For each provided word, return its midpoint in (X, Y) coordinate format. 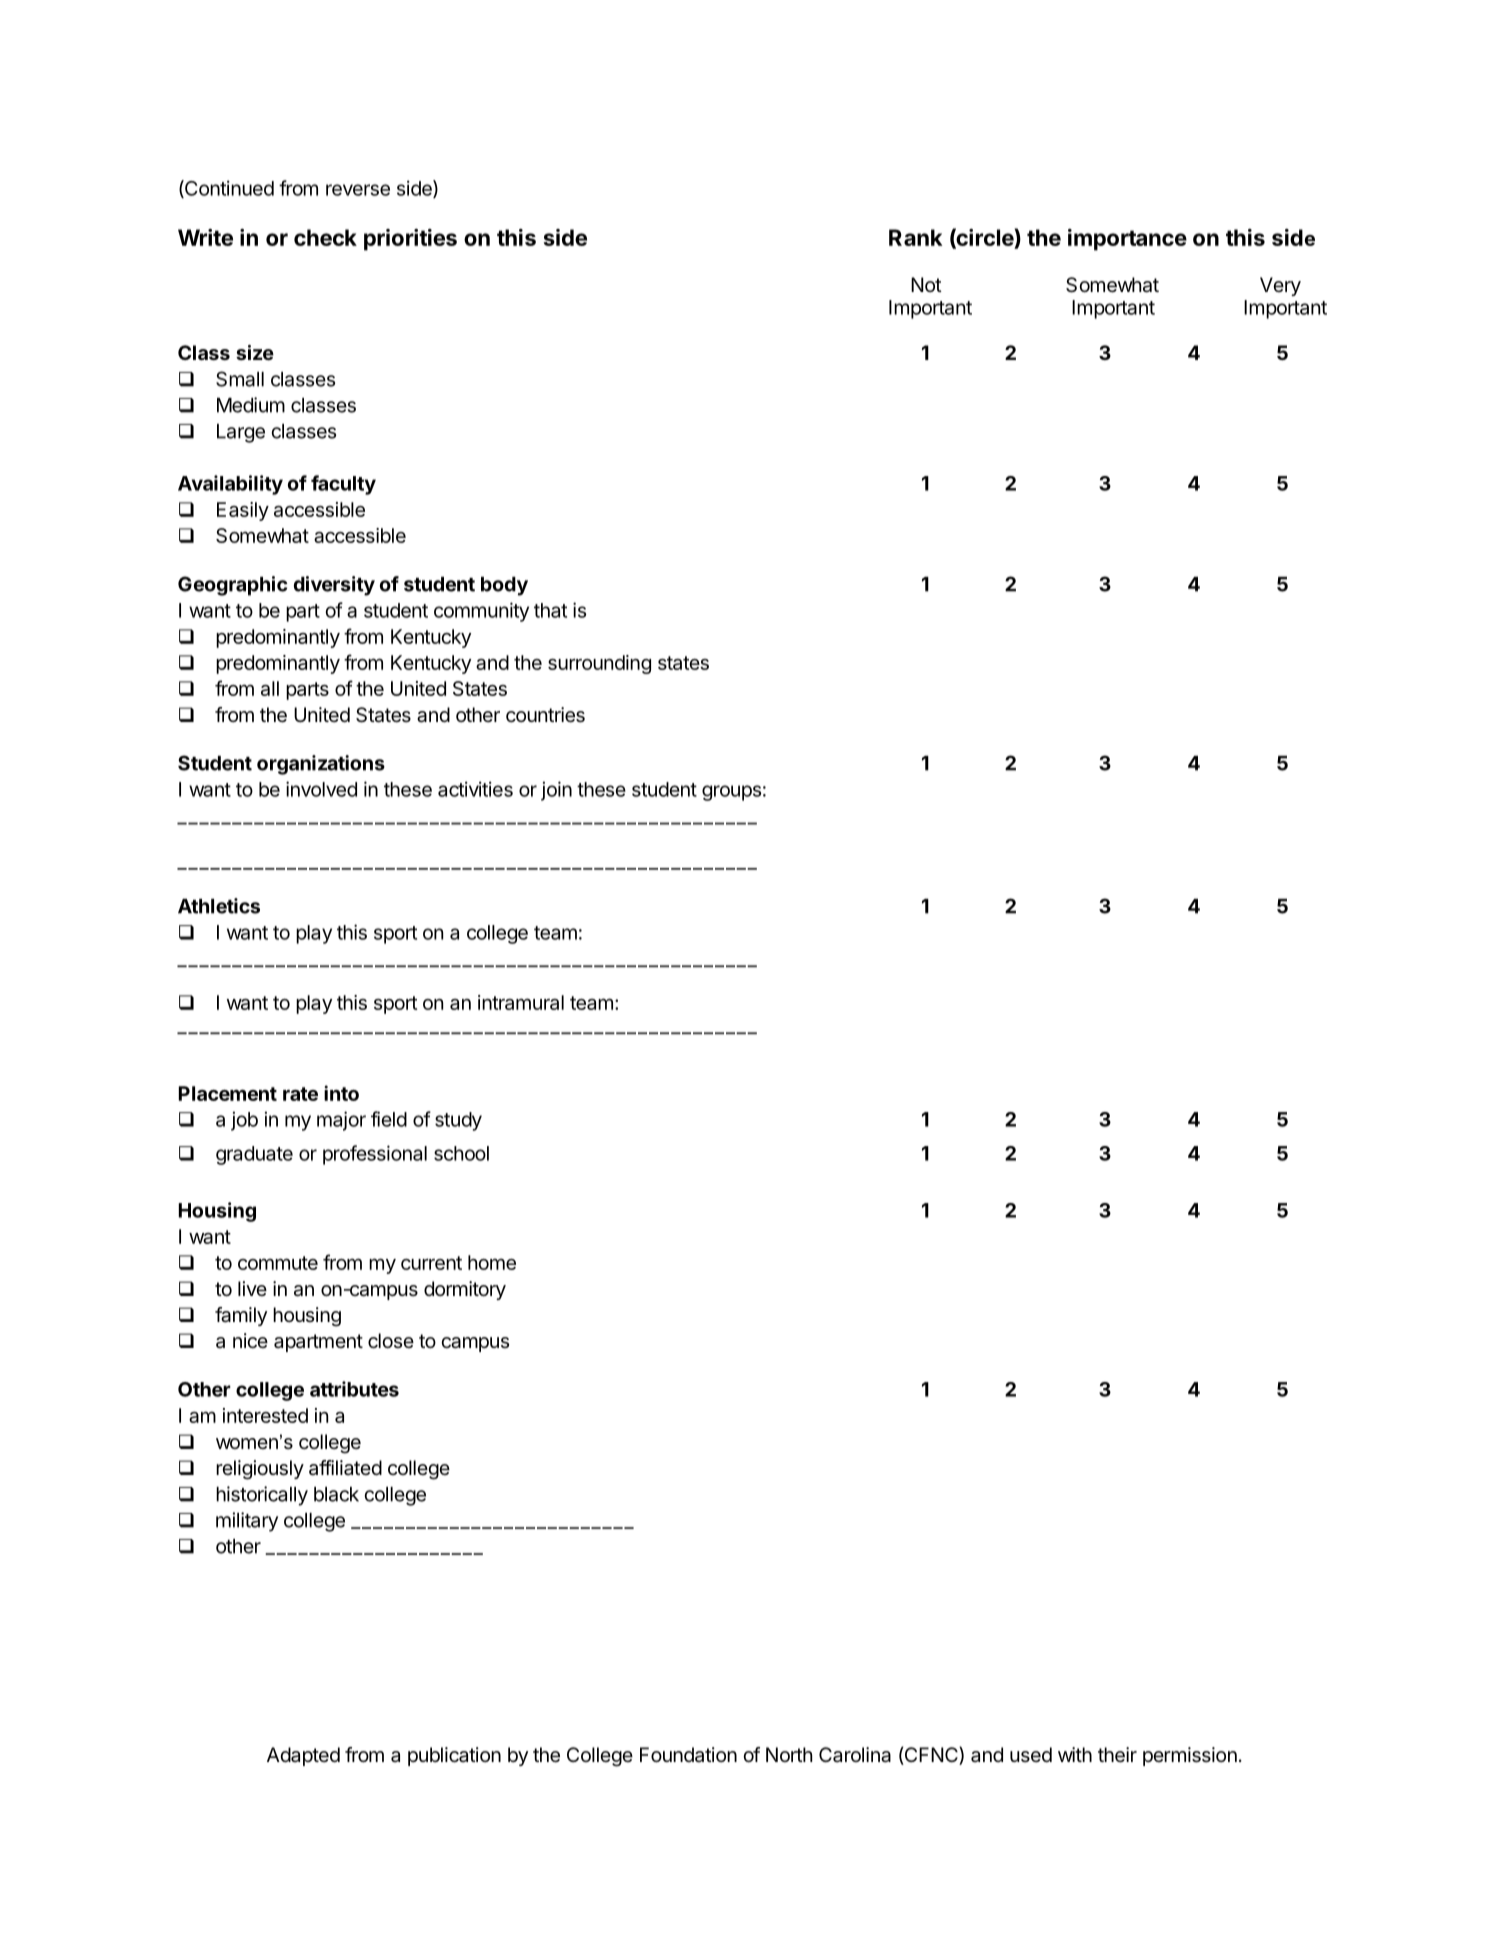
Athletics (219, 906)
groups (731, 793)
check (325, 237)
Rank (915, 237)
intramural (521, 1002)
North (789, 1754)
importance (1127, 240)
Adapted (303, 1756)
